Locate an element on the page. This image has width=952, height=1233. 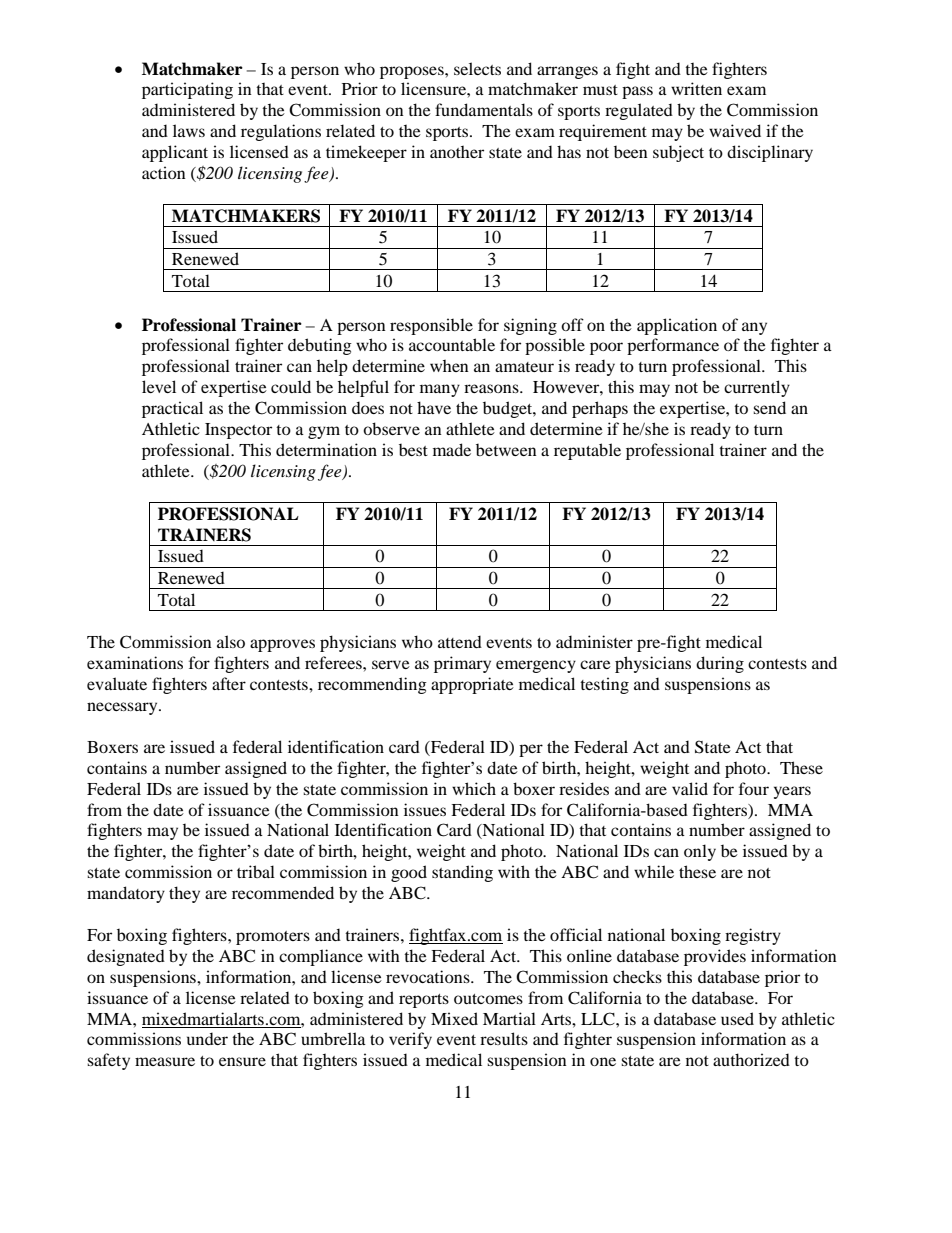
they is located at coordinates (184, 894).
